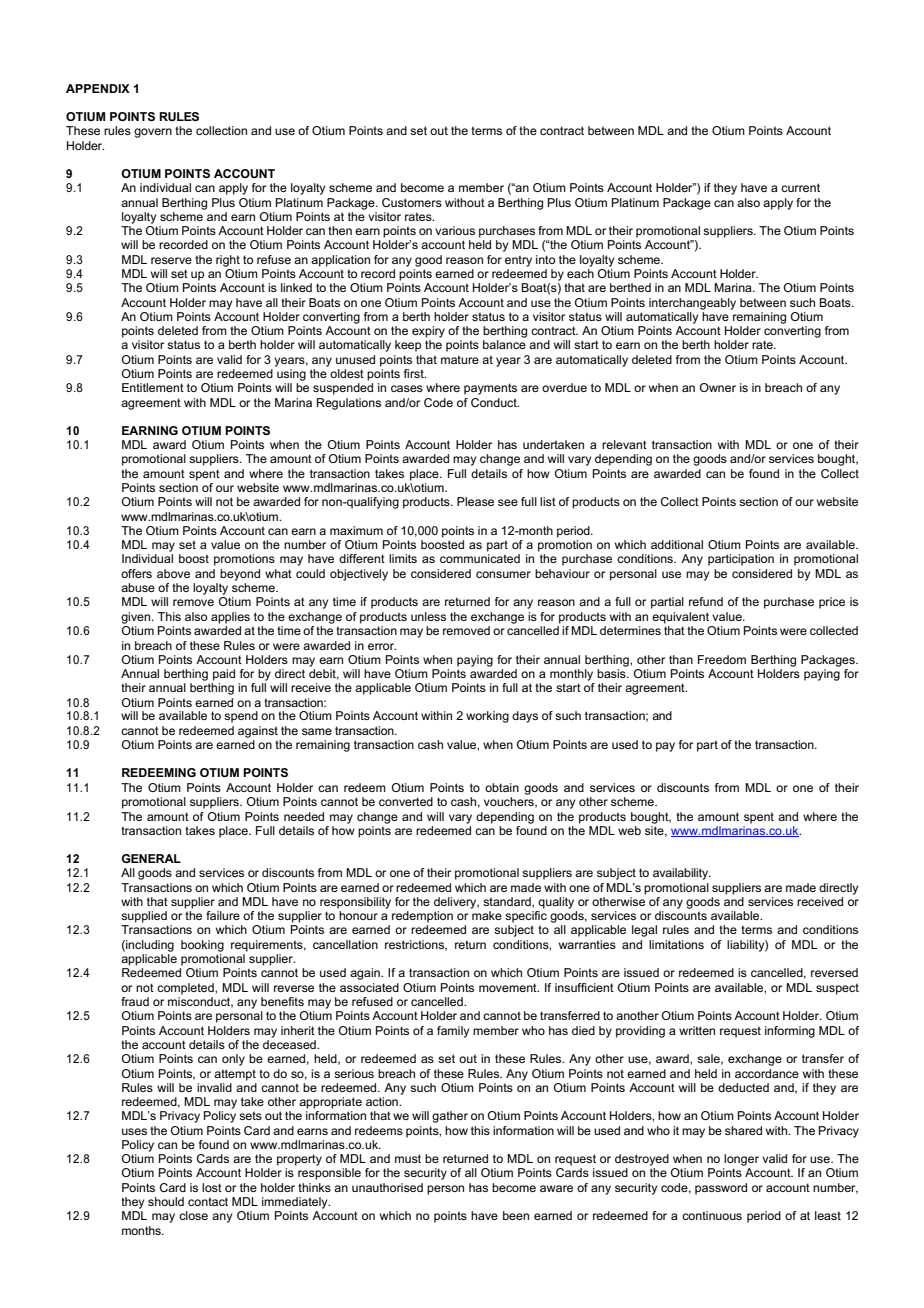 This screenshot has height=1308, width=924. Describe the element at coordinates (502, 787) in the screenshot. I see `obtain` at that location.
